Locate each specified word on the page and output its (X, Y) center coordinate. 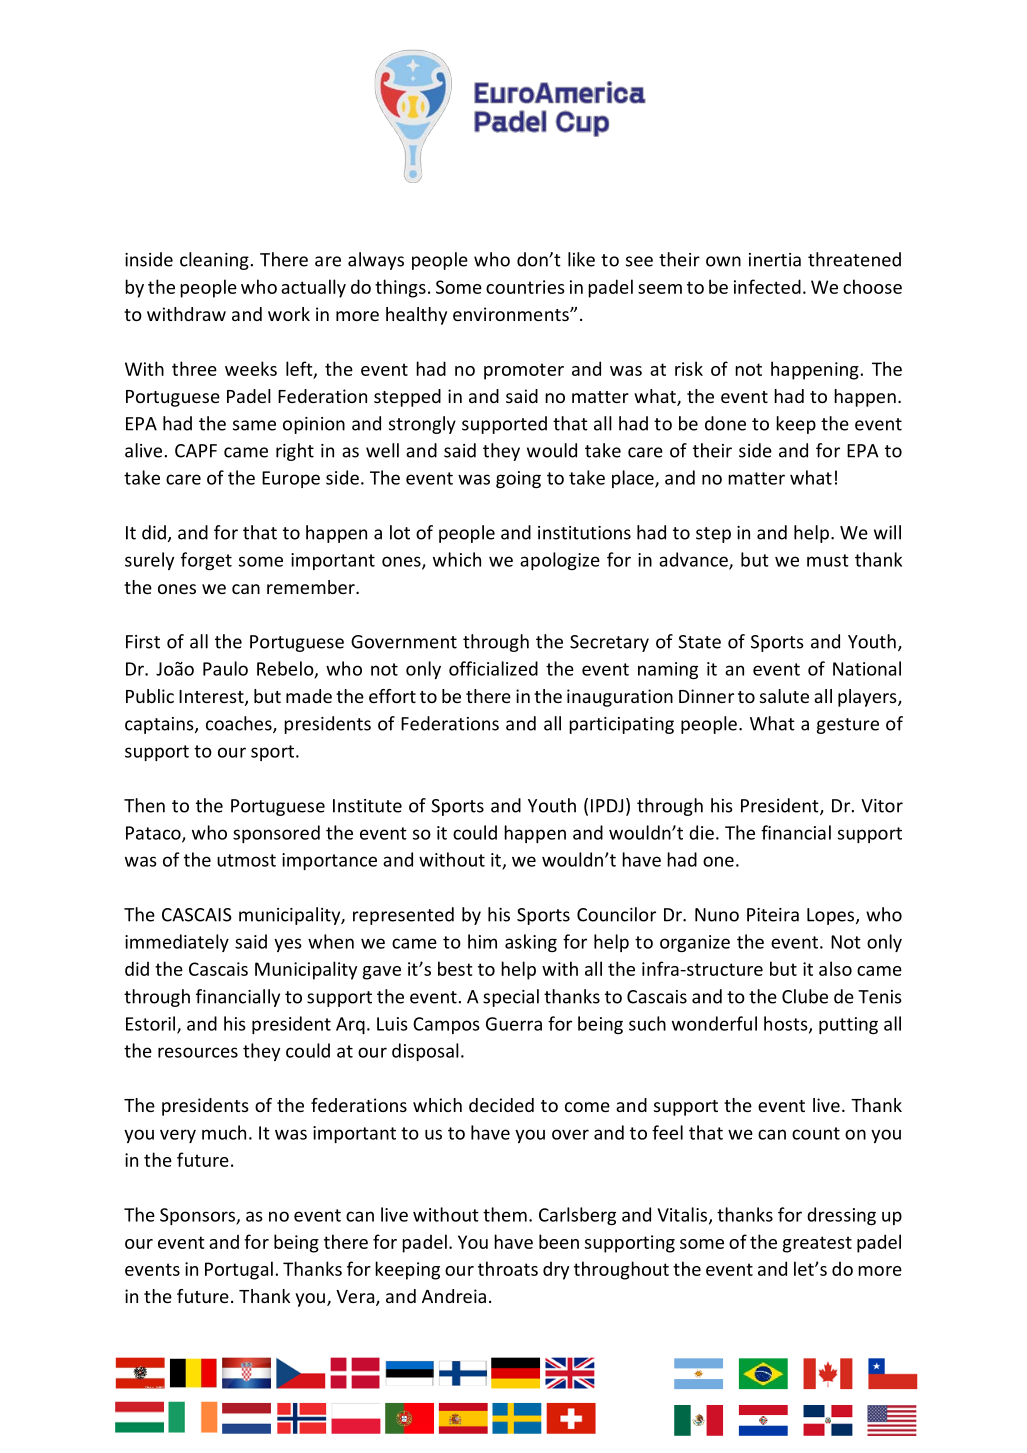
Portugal (239, 1270)
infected (767, 286)
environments (512, 314)
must (828, 560)
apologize (560, 561)
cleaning (214, 261)
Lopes (832, 916)
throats (508, 1268)
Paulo (225, 668)
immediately (177, 943)
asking (531, 943)
